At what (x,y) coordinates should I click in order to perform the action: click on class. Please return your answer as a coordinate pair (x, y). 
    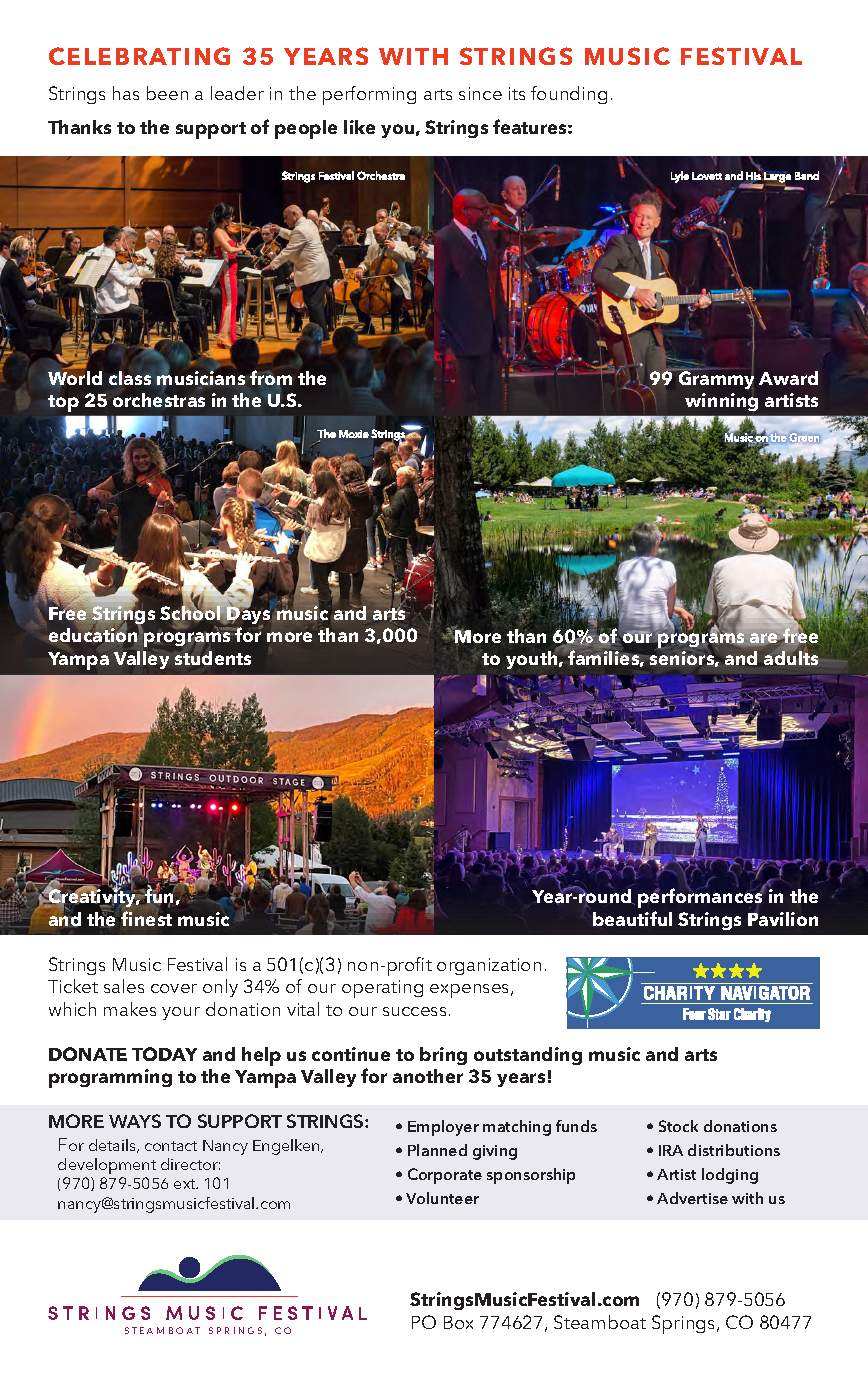
    Looking at the image, I should click on (130, 378).
